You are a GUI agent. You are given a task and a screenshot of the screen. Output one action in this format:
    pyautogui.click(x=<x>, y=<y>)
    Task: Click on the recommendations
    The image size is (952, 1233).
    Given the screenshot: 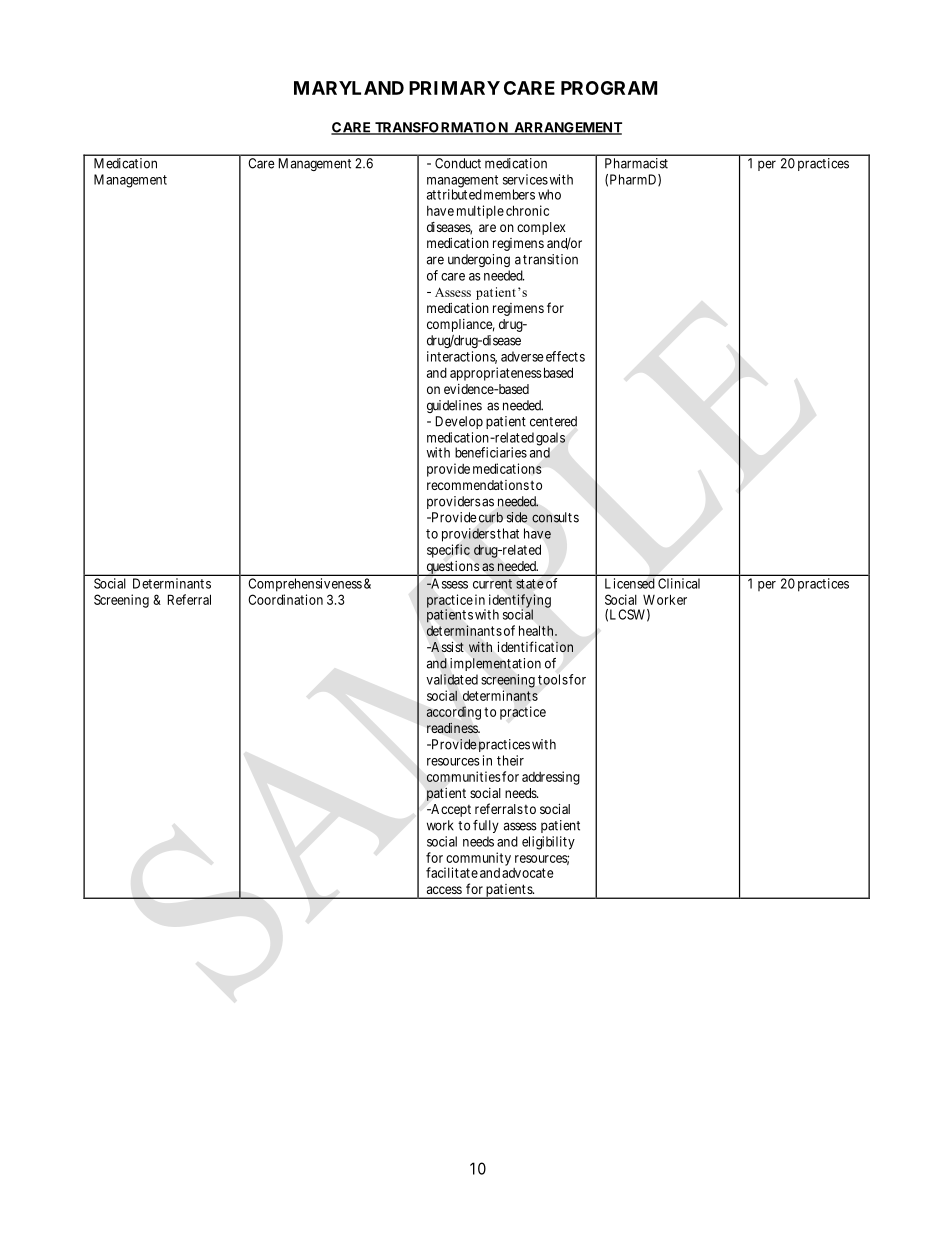 What is the action you would take?
    pyautogui.click(x=478, y=485)
